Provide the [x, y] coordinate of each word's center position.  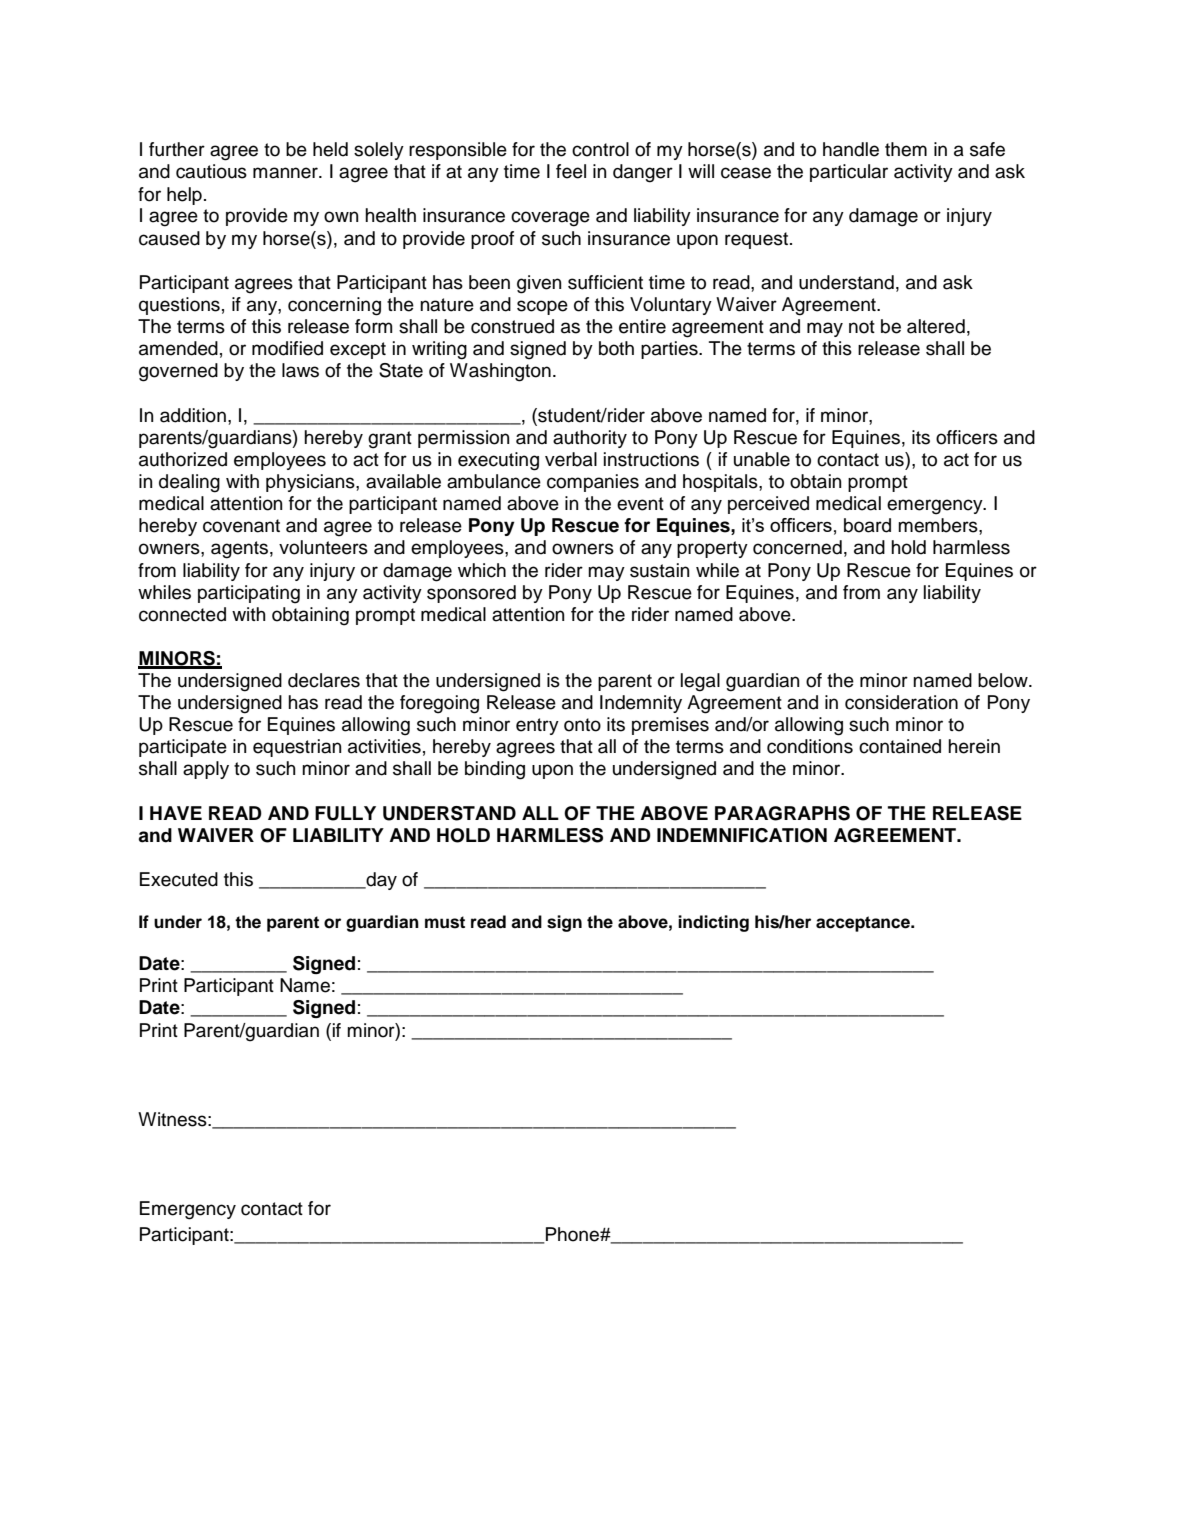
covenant [241, 526]
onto [582, 725]
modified [287, 348]
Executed [179, 879]
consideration [901, 702]
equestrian [297, 748]
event [640, 504]
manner [286, 173]
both [616, 348]
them [906, 149]
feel [571, 171]
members [939, 525]
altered [936, 326]
